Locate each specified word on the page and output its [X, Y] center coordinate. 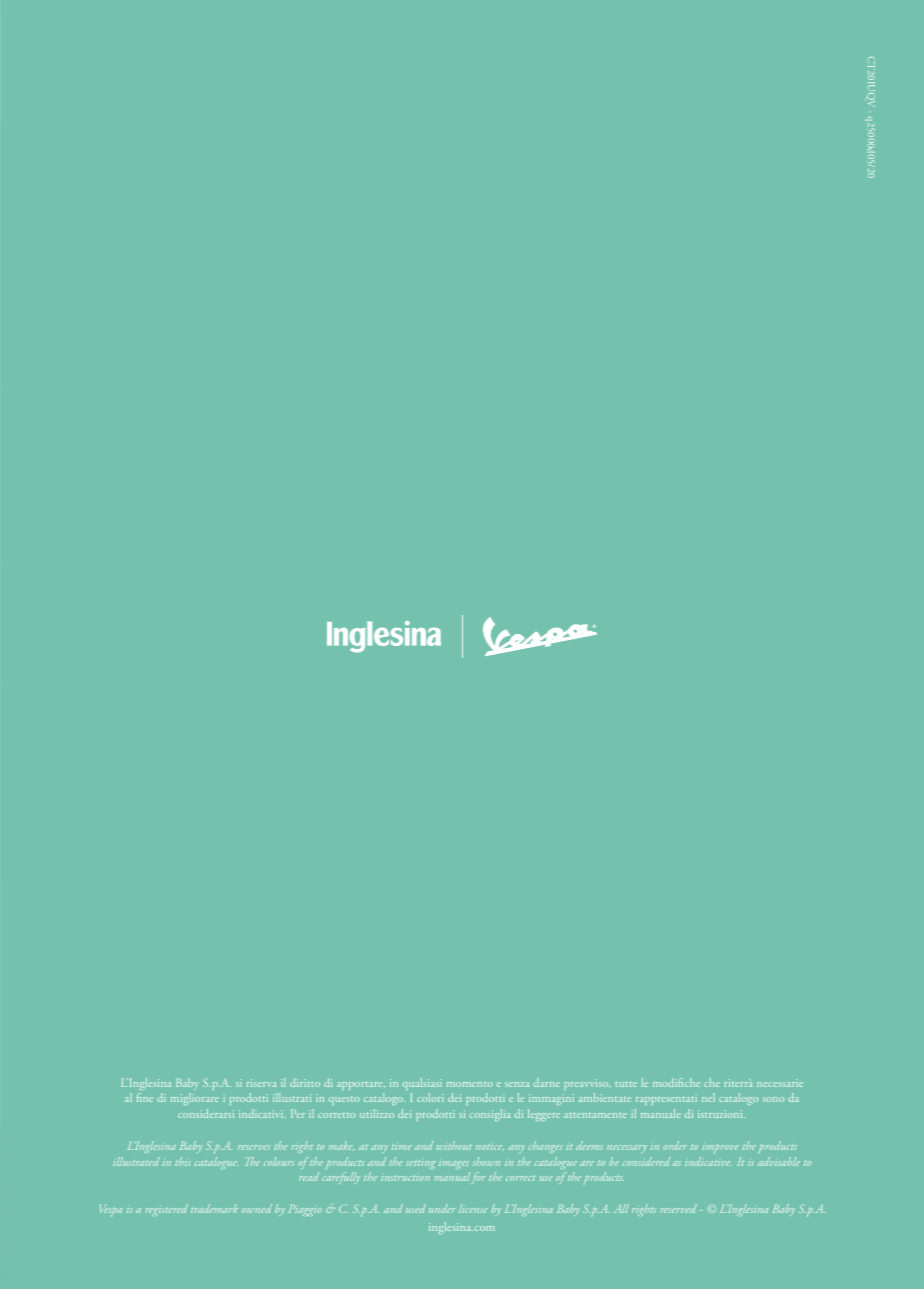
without [454, 1145]
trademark [214, 1208]
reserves [254, 1147]
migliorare [195, 1099]
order [675, 1145]
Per [298, 1114]
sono [773, 1099]
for [479, 1177]
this [183, 1161]
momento [470, 1084]
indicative [708, 1161]
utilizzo [377, 1113]
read [309, 1176]
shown [486, 1161]
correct [520, 1178]
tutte [626, 1084]
